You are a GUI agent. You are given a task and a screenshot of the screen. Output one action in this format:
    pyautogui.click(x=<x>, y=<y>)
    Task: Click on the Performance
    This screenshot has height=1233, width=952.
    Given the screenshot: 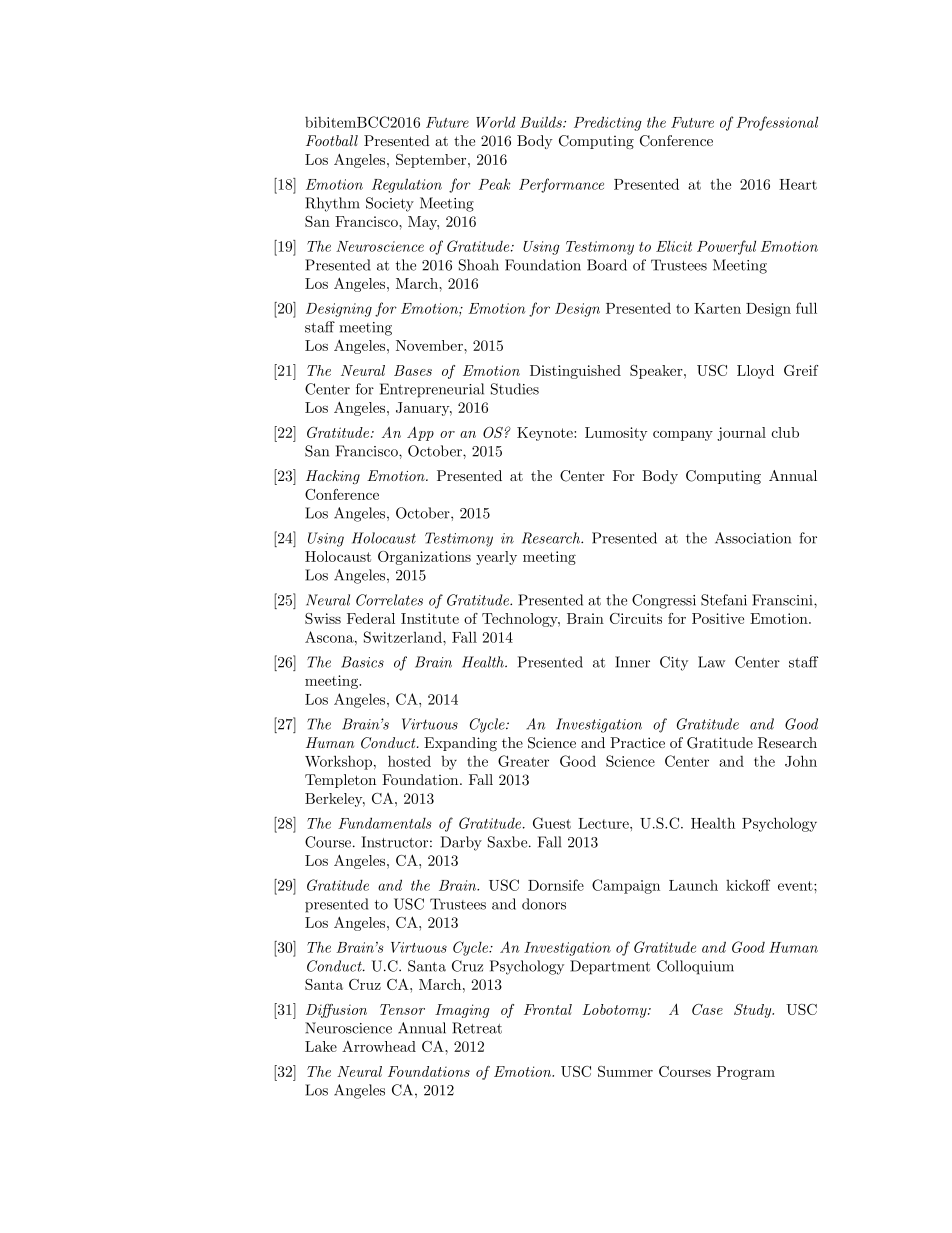 What is the action you would take?
    pyautogui.click(x=561, y=185)
